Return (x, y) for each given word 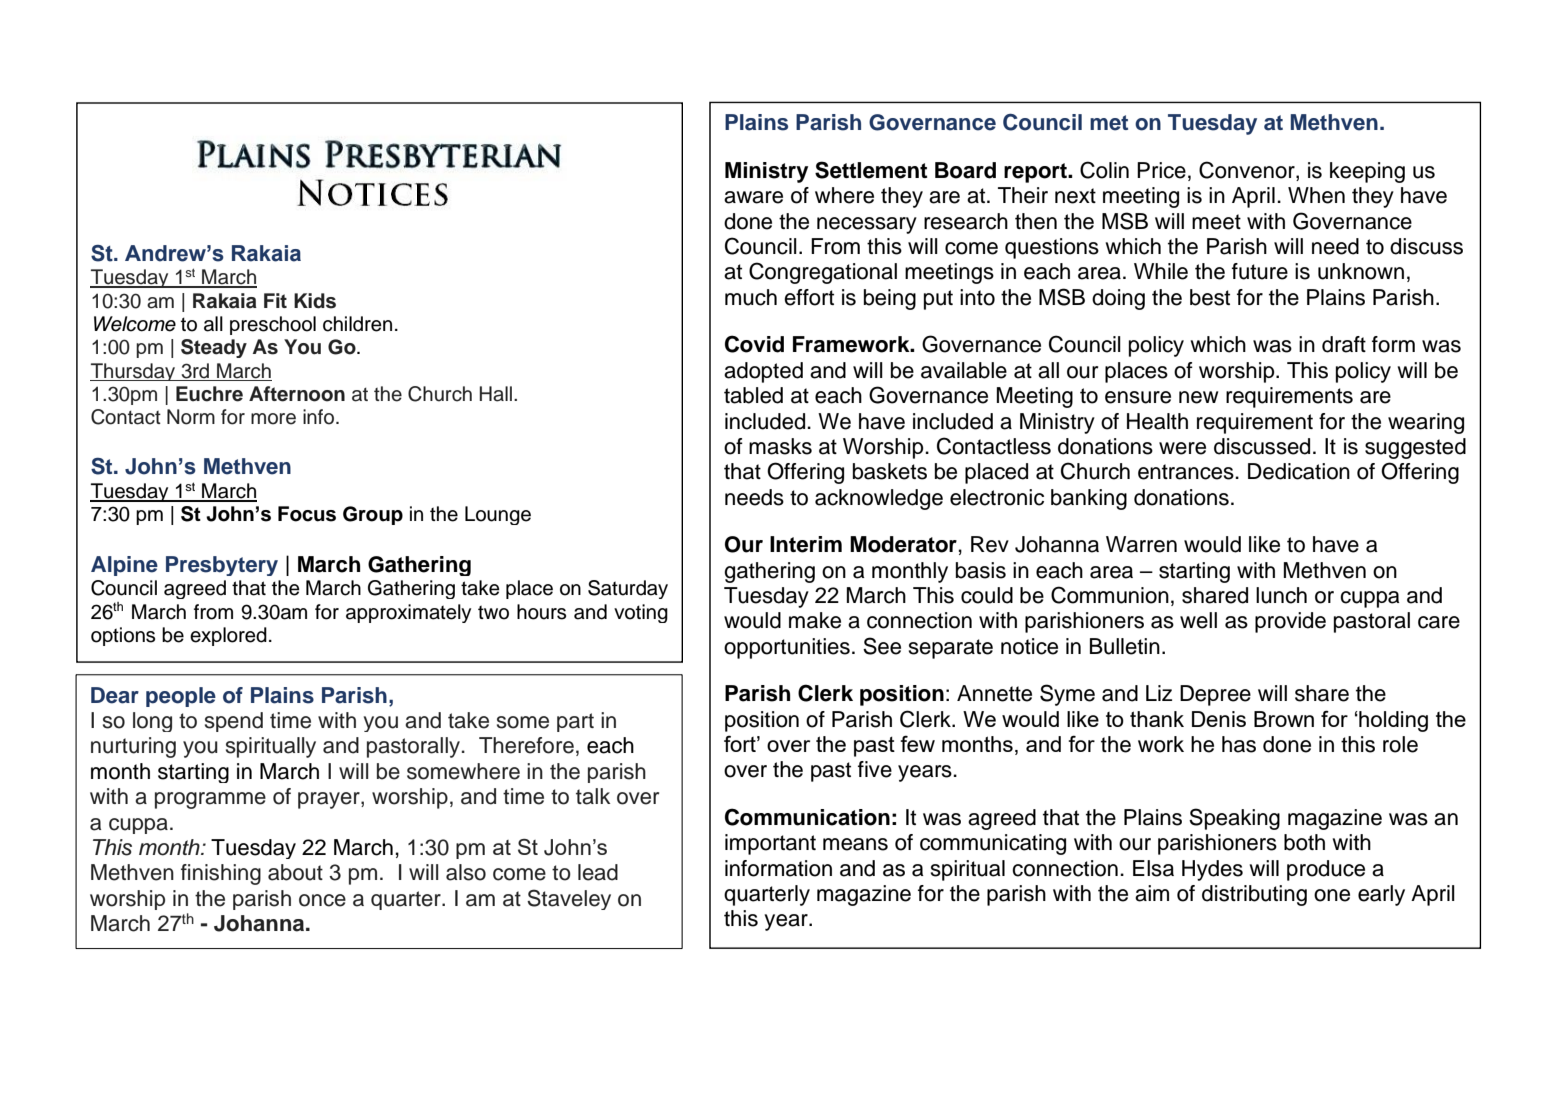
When (1316, 195)
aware (753, 197)
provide (1290, 622)
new (1198, 397)
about (295, 872)
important (770, 844)
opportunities (787, 648)
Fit (275, 300)
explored (228, 636)
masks (780, 446)
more (273, 419)
